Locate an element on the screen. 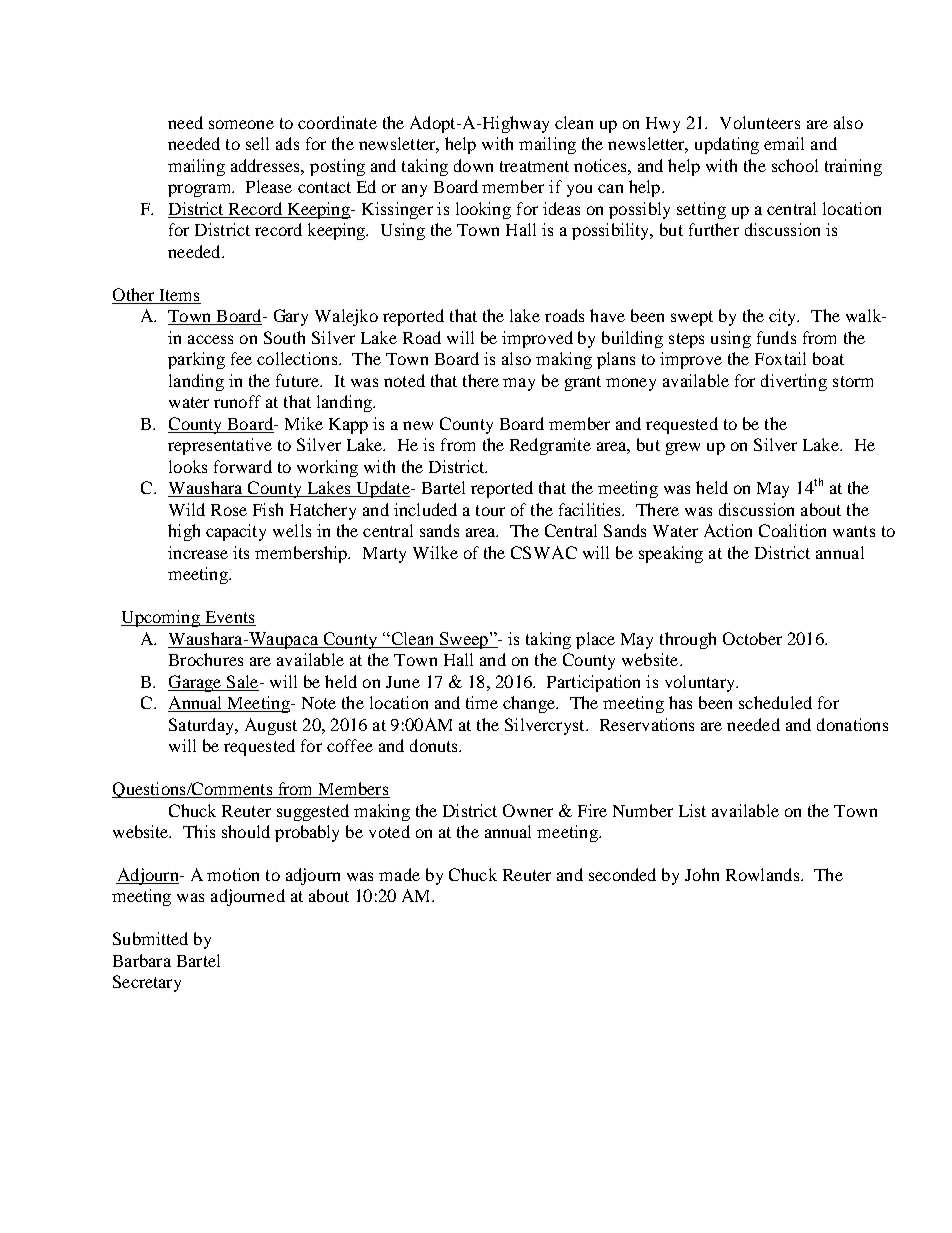  Submitted is located at coordinates (150, 938).
